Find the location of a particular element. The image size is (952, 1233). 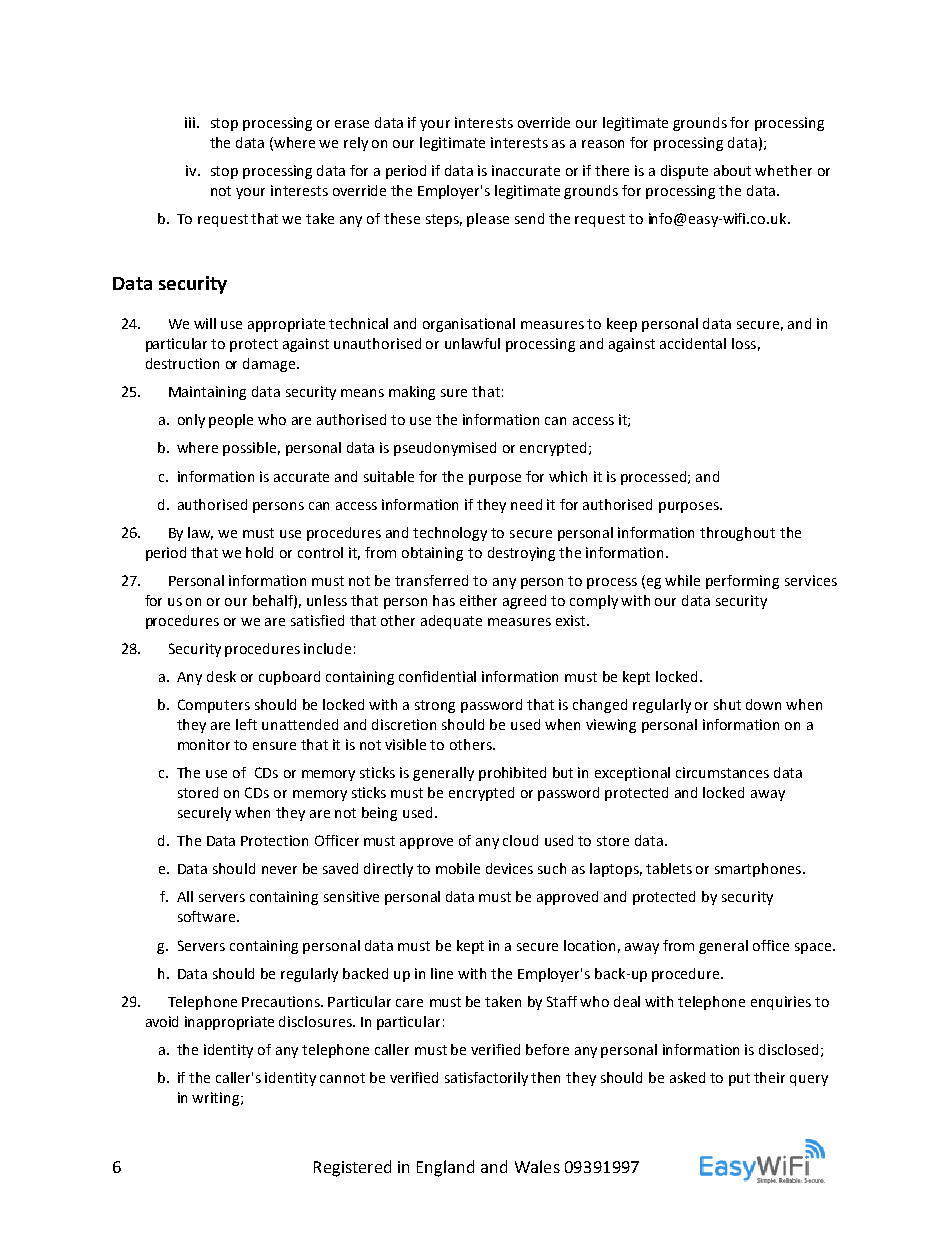

iii is located at coordinates (190, 122).
